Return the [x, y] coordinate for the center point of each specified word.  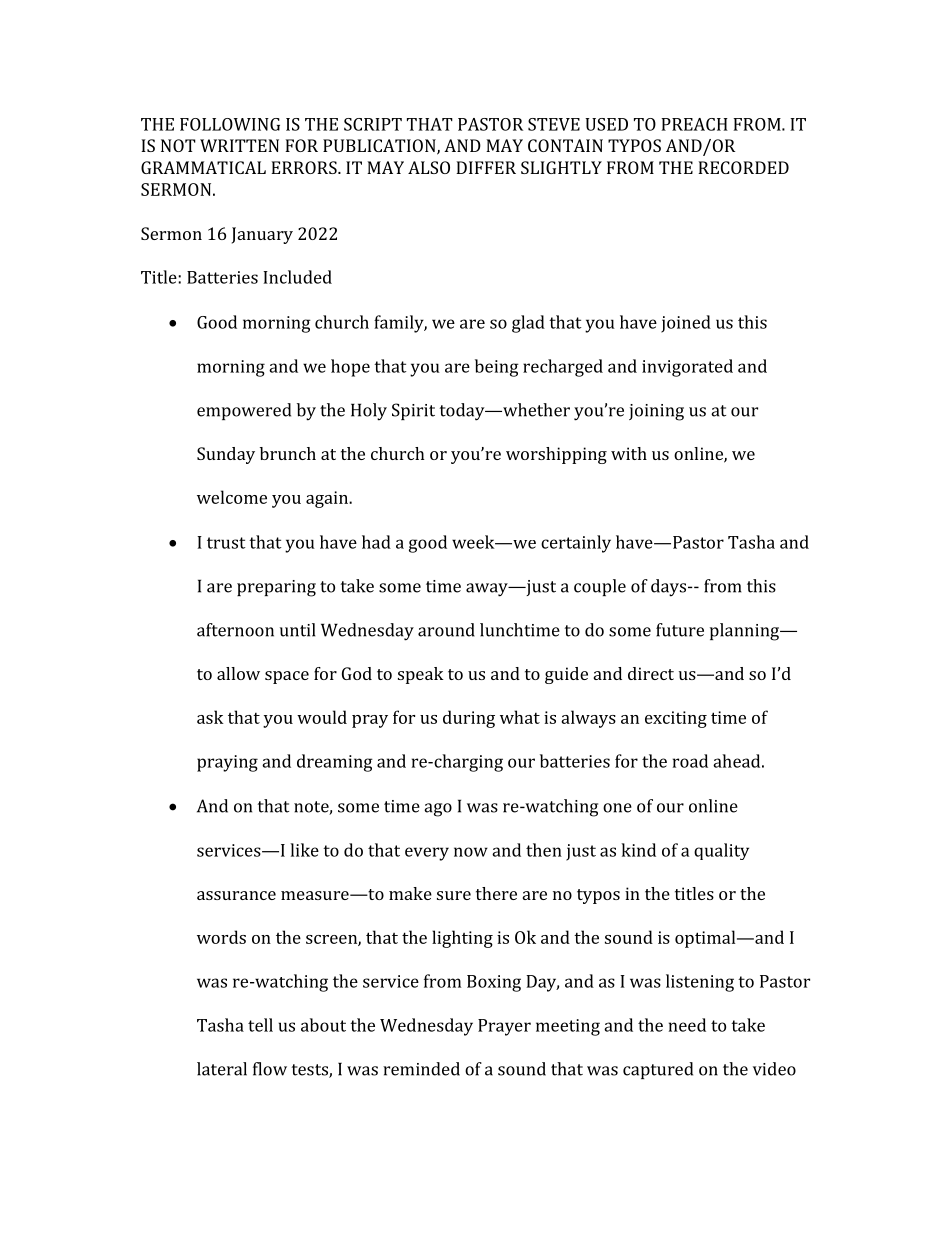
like [304, 850]
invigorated [687, 368]
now [471, 852]
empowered [244, 411]
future [680, 630]
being [497, 368]
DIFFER [486, 167]
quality [721, 851]
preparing [276, 588]
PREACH [694, 124]
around [446, 630]
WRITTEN [239, 145]
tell [260, 1025]
